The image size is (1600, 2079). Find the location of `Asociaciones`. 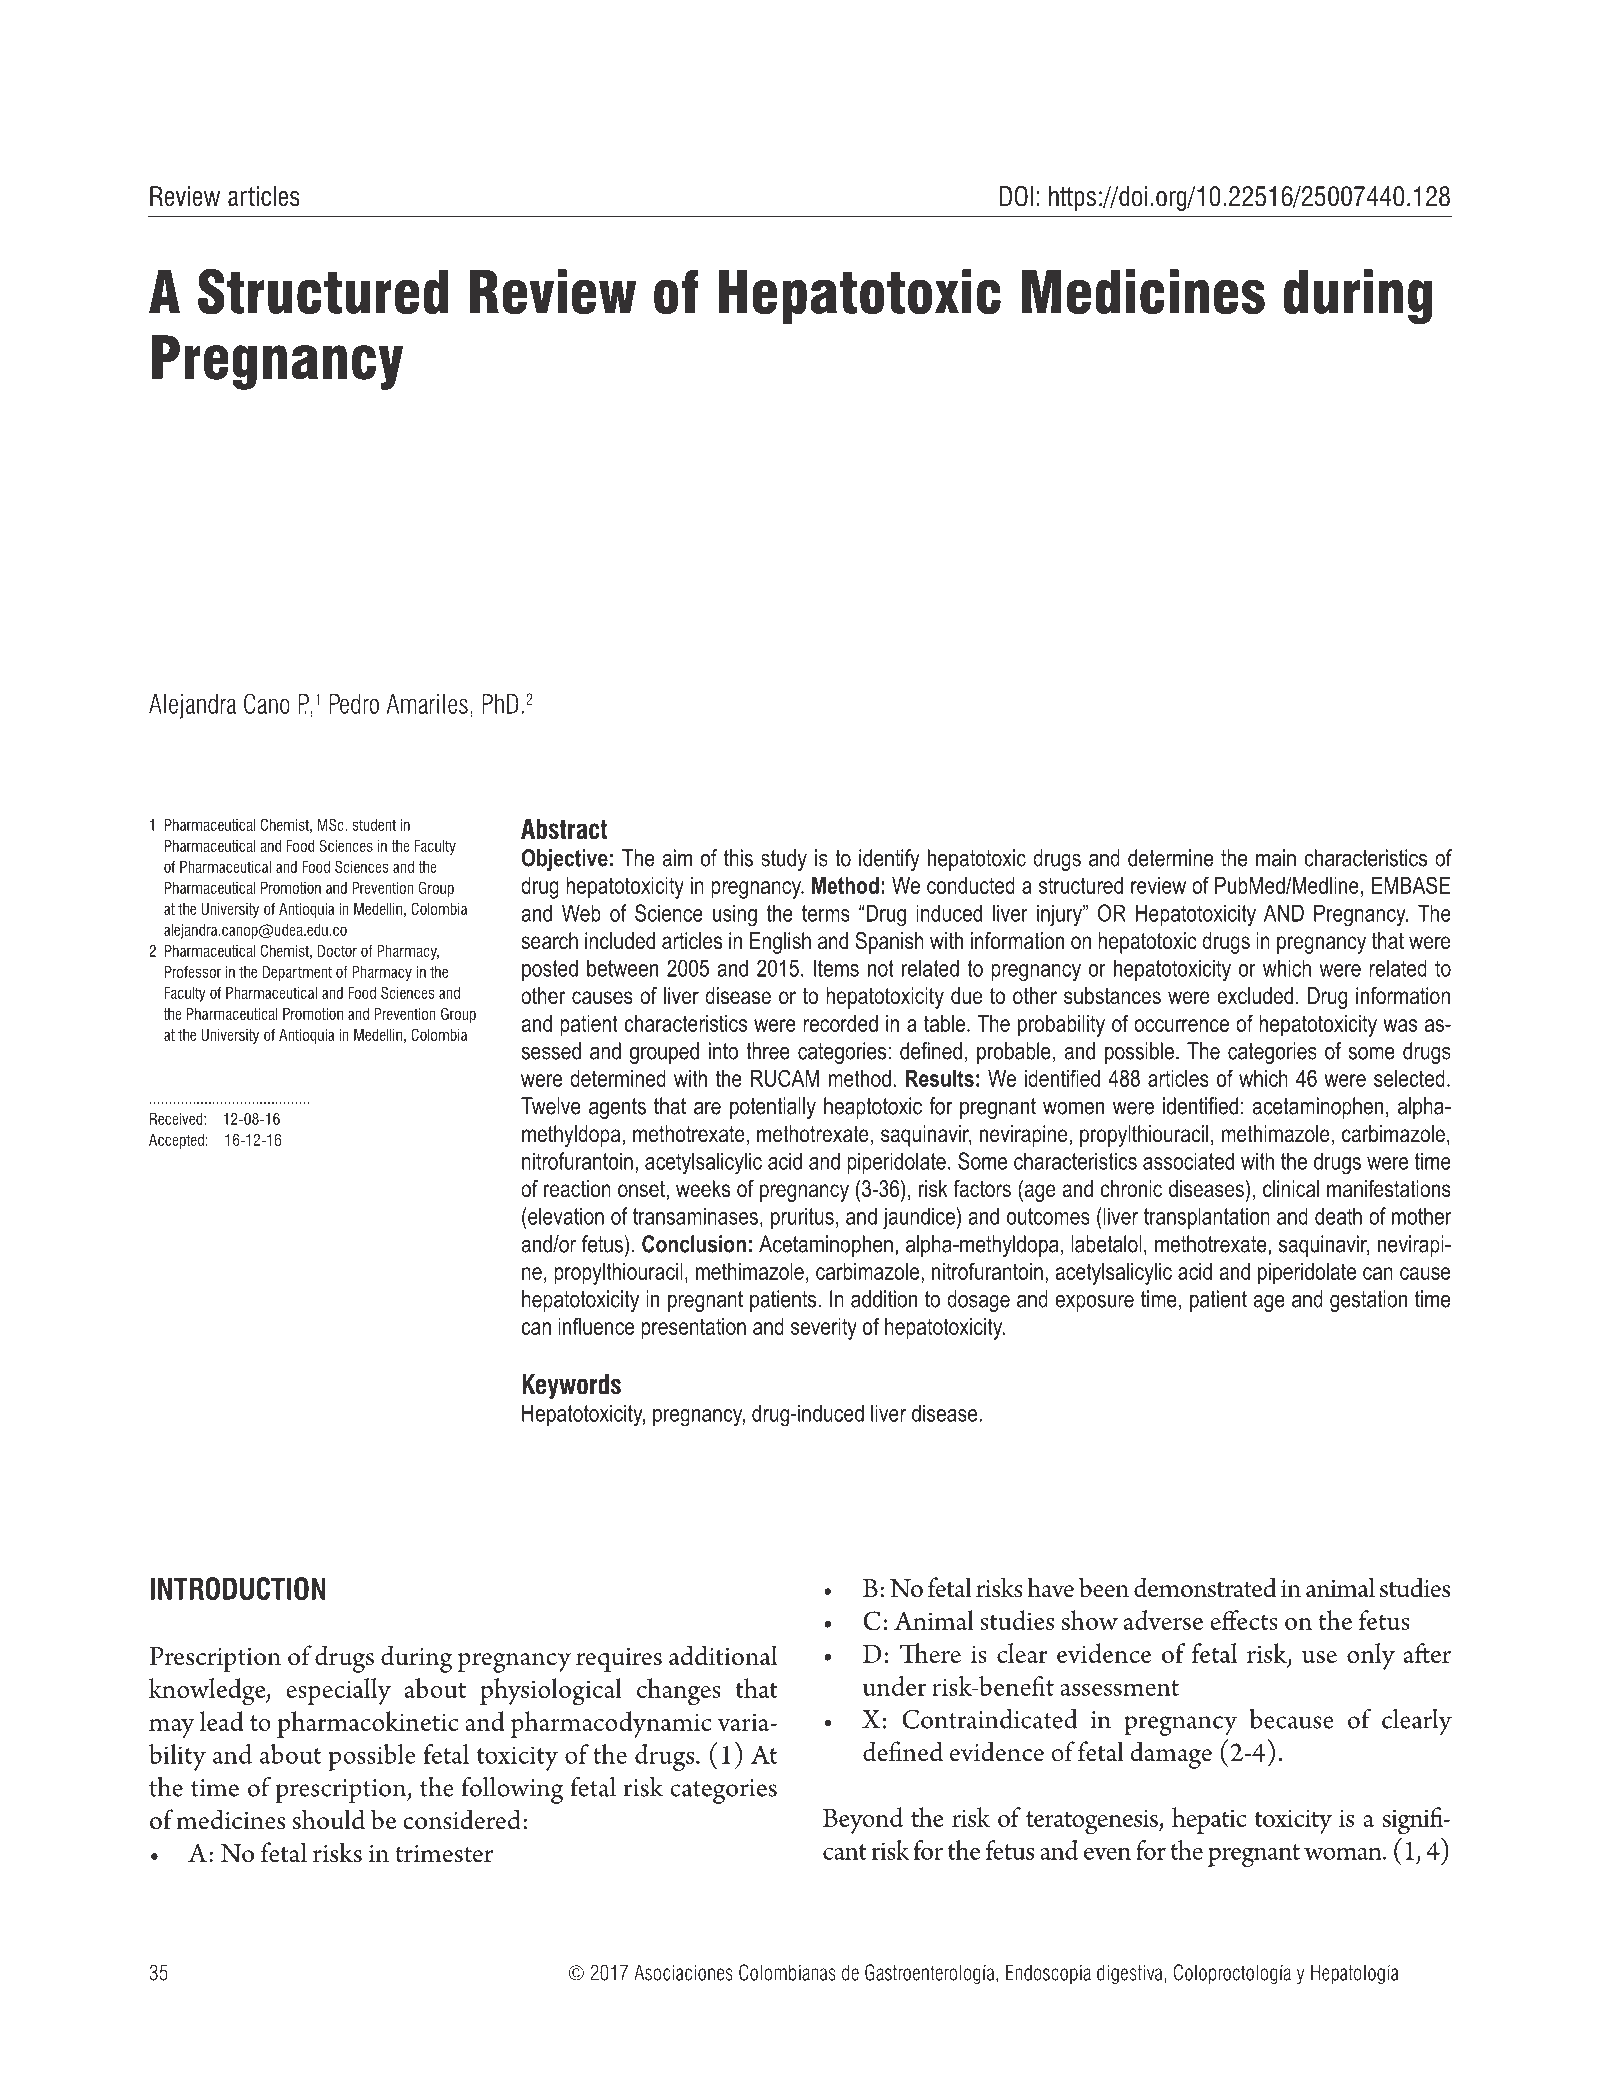

Asociaciones is located at coordinates (683, 1972).
